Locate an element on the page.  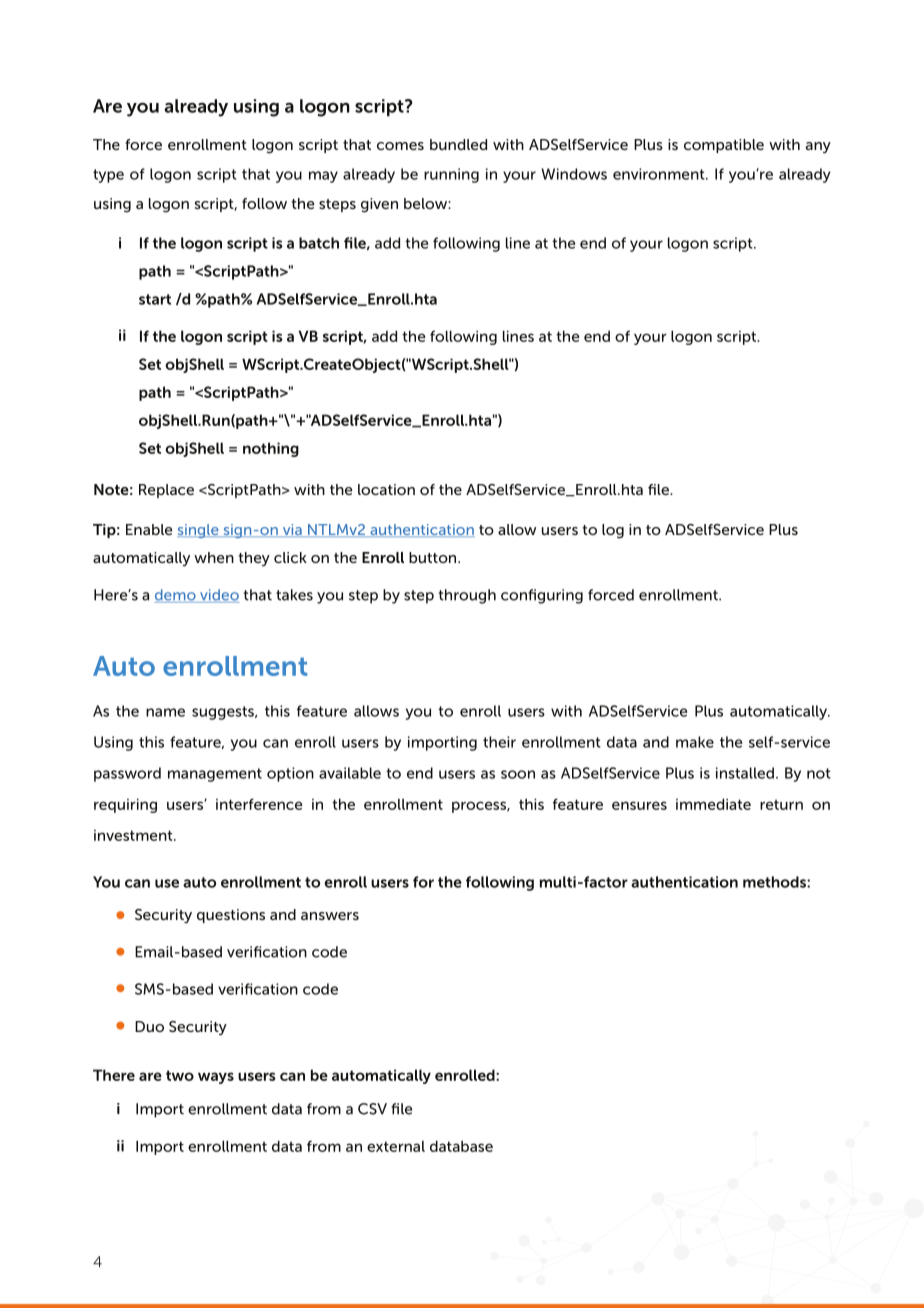
external is located at coordinates (396, 1146).
